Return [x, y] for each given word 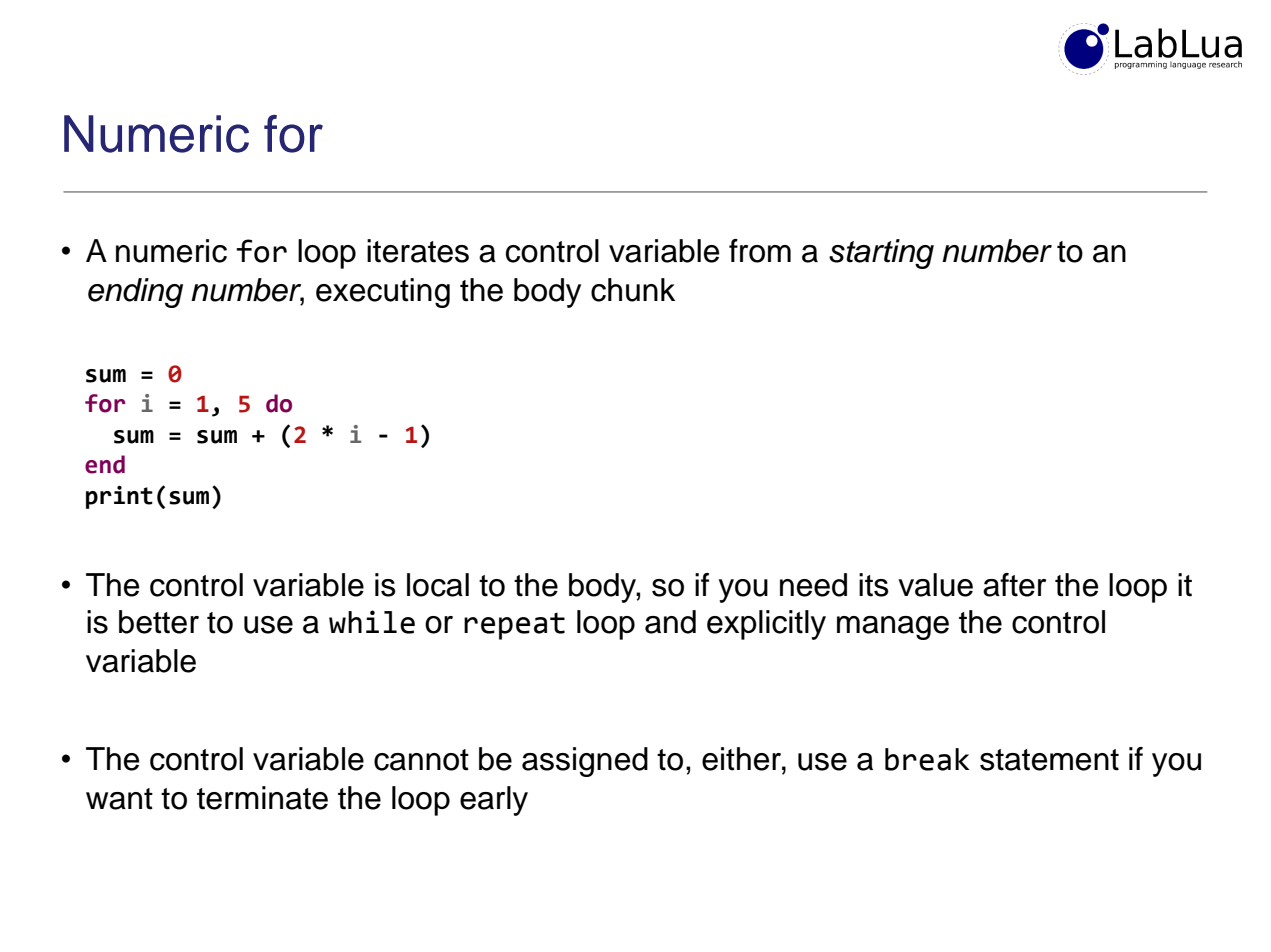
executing [383, 293]
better [159, 622]
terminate [262, 798]
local [438, 585]
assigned [585, 762]
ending [135, 293]
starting [881, 254]
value [935, 585]
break [927, 759]
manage [893, 628]
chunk [633, 290]
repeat [514, 626]
